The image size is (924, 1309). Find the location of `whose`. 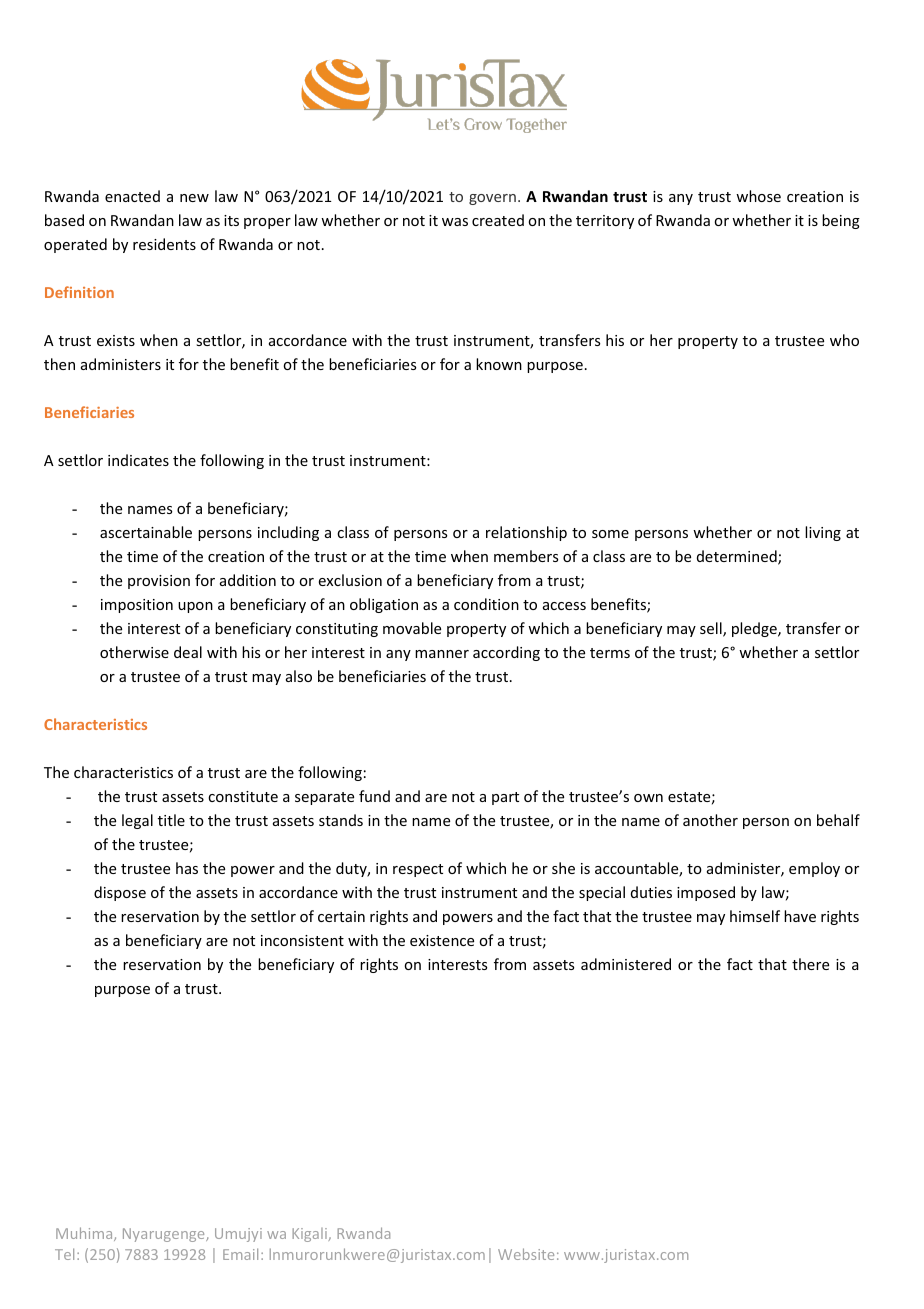

whose is located at coordinates (758, 196).
